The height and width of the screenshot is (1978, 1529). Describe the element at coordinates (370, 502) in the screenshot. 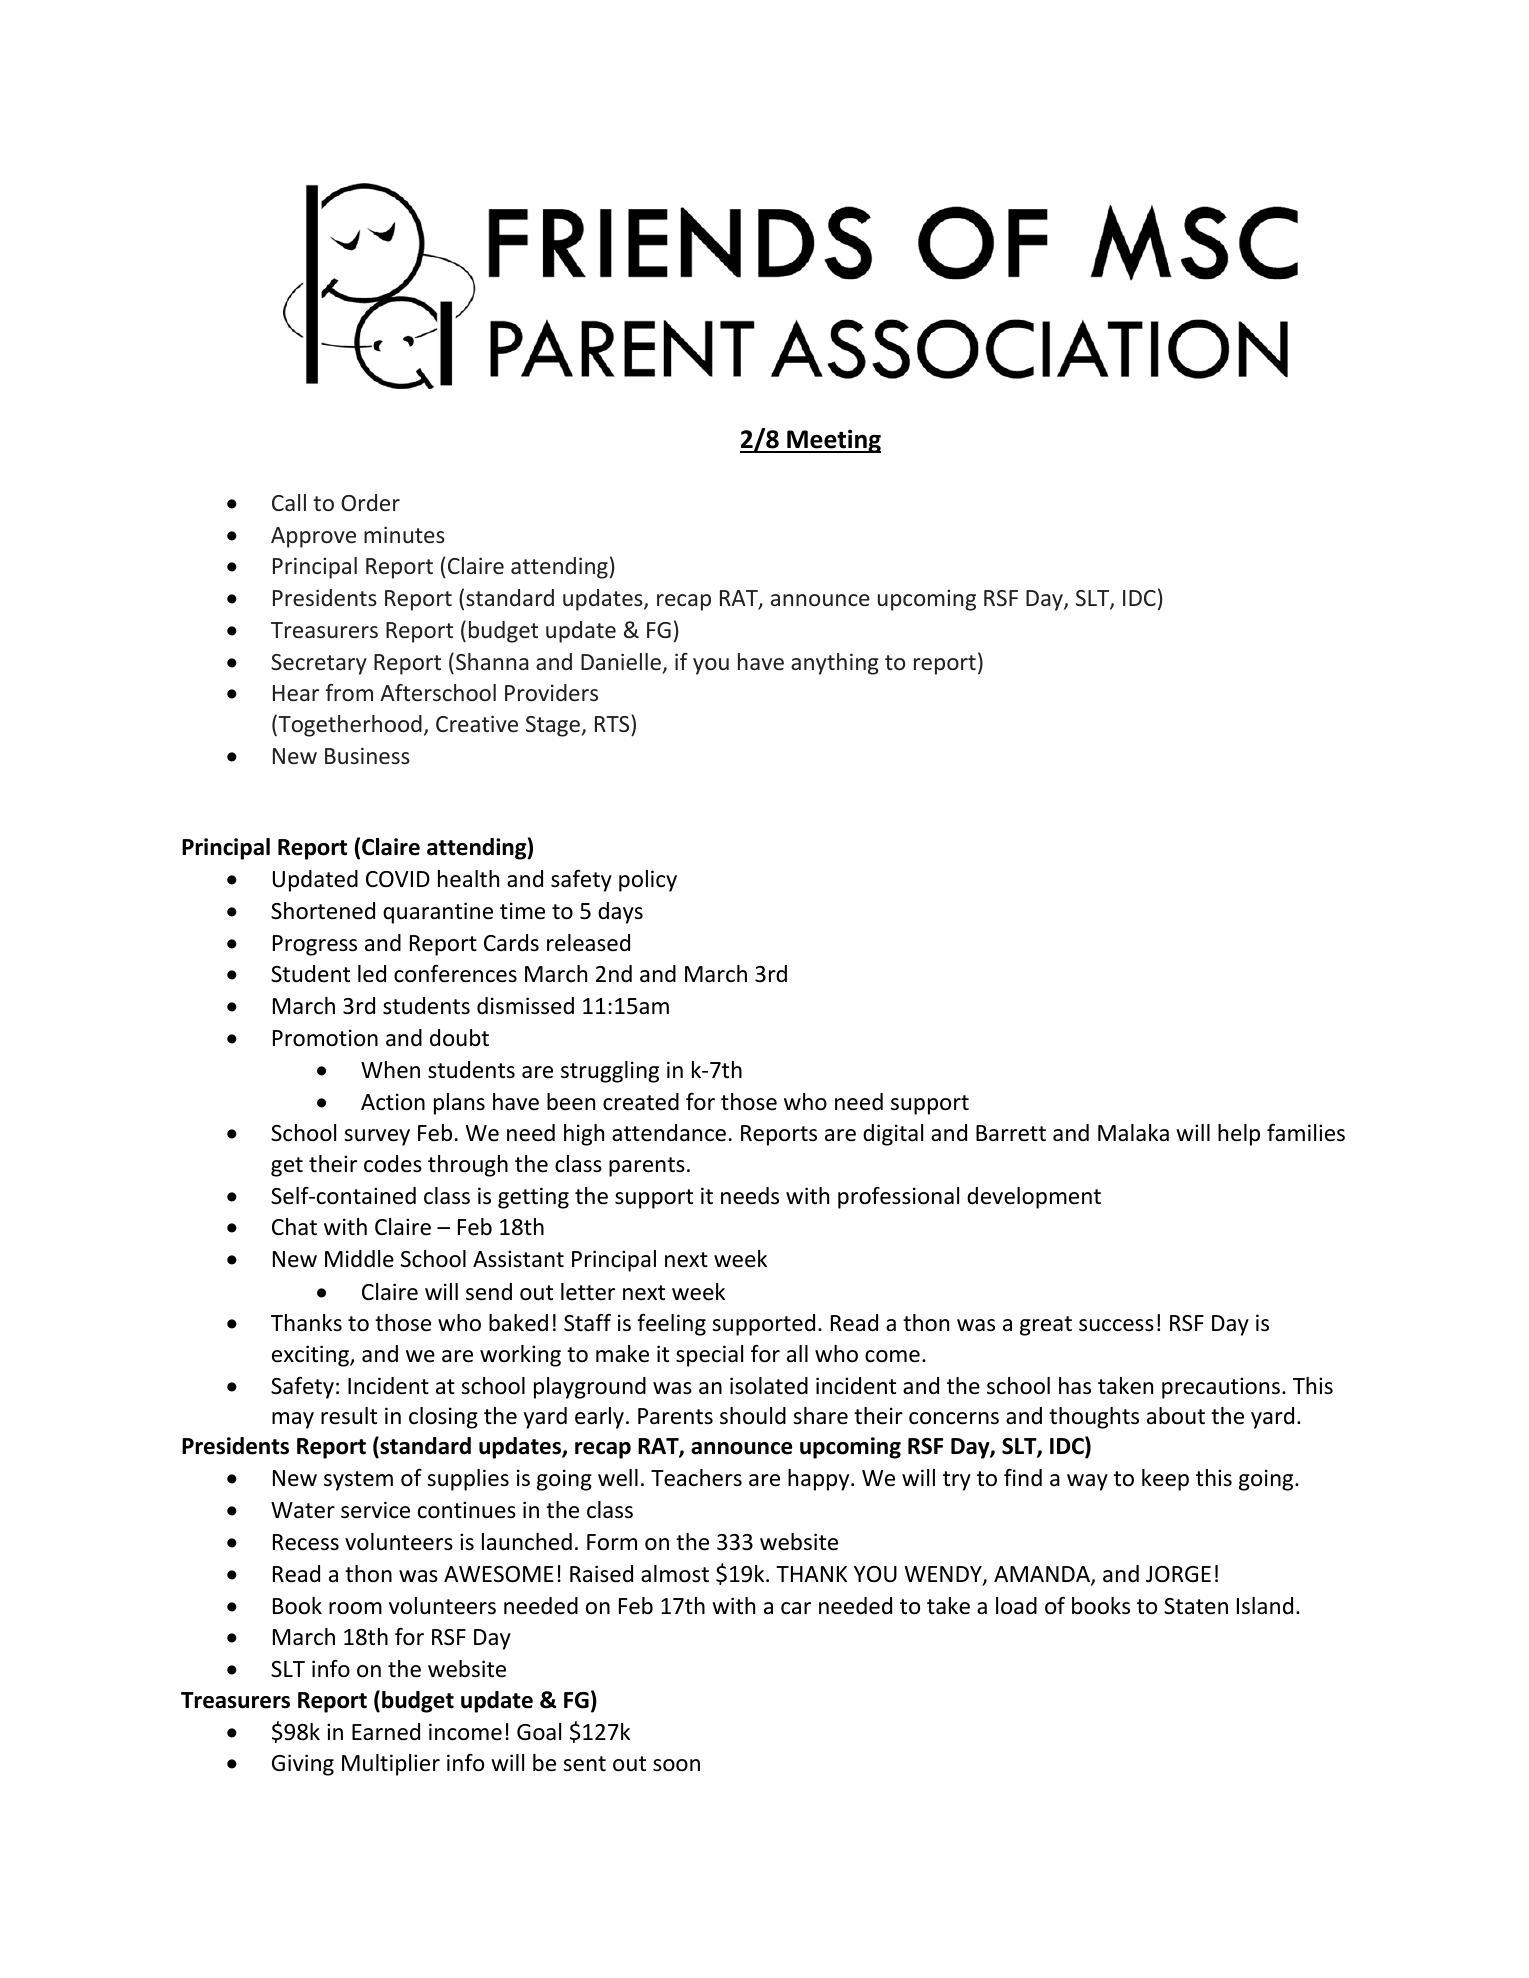

I see `Order` at that location.
